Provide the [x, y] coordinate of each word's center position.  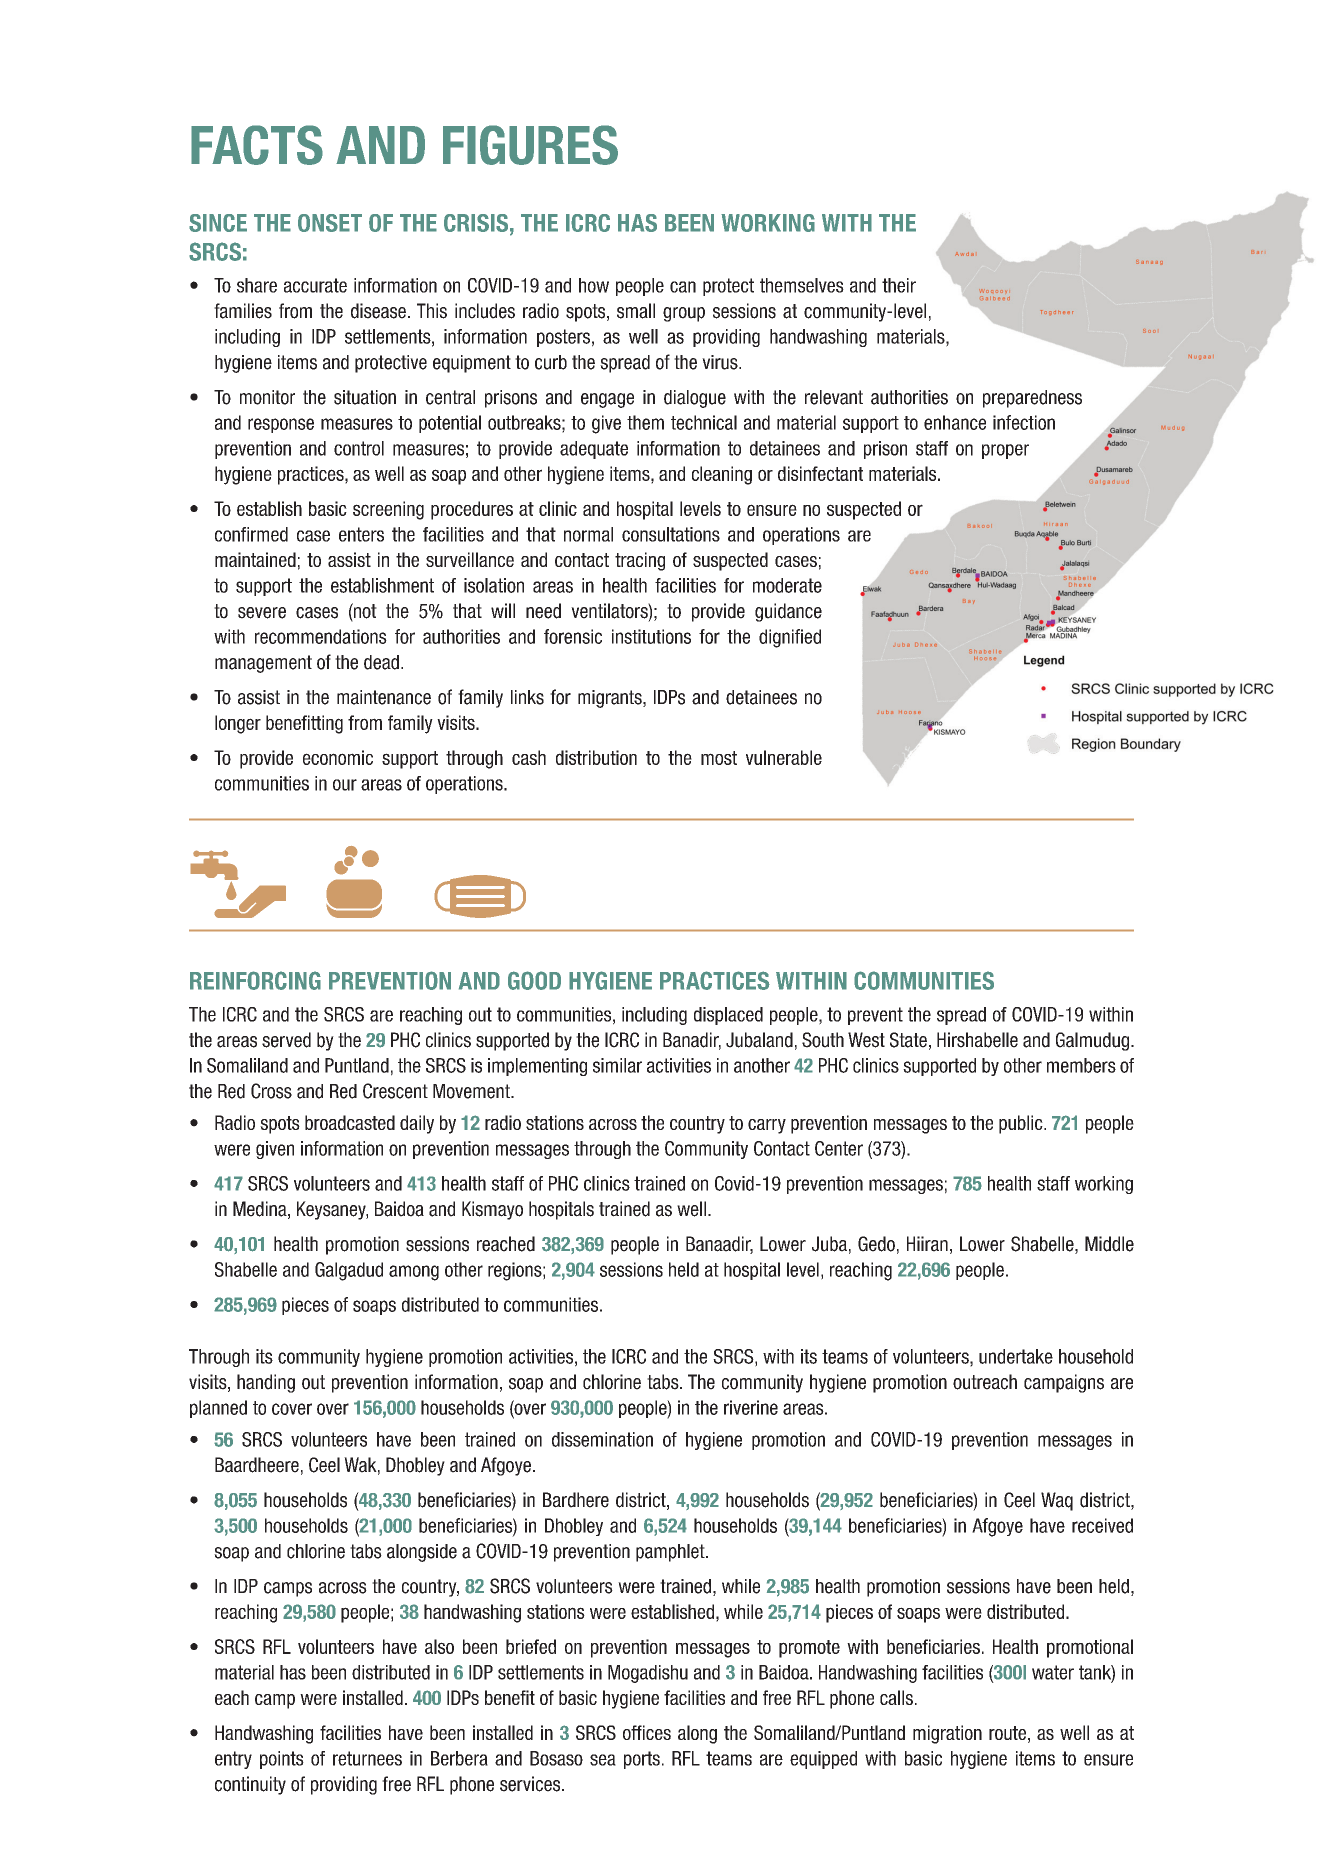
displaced [728, 1016]
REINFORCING [255, 980]
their [899, 285]
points [282, 1760]
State [908, 1040]
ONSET [330, 223]
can [683, 287]
